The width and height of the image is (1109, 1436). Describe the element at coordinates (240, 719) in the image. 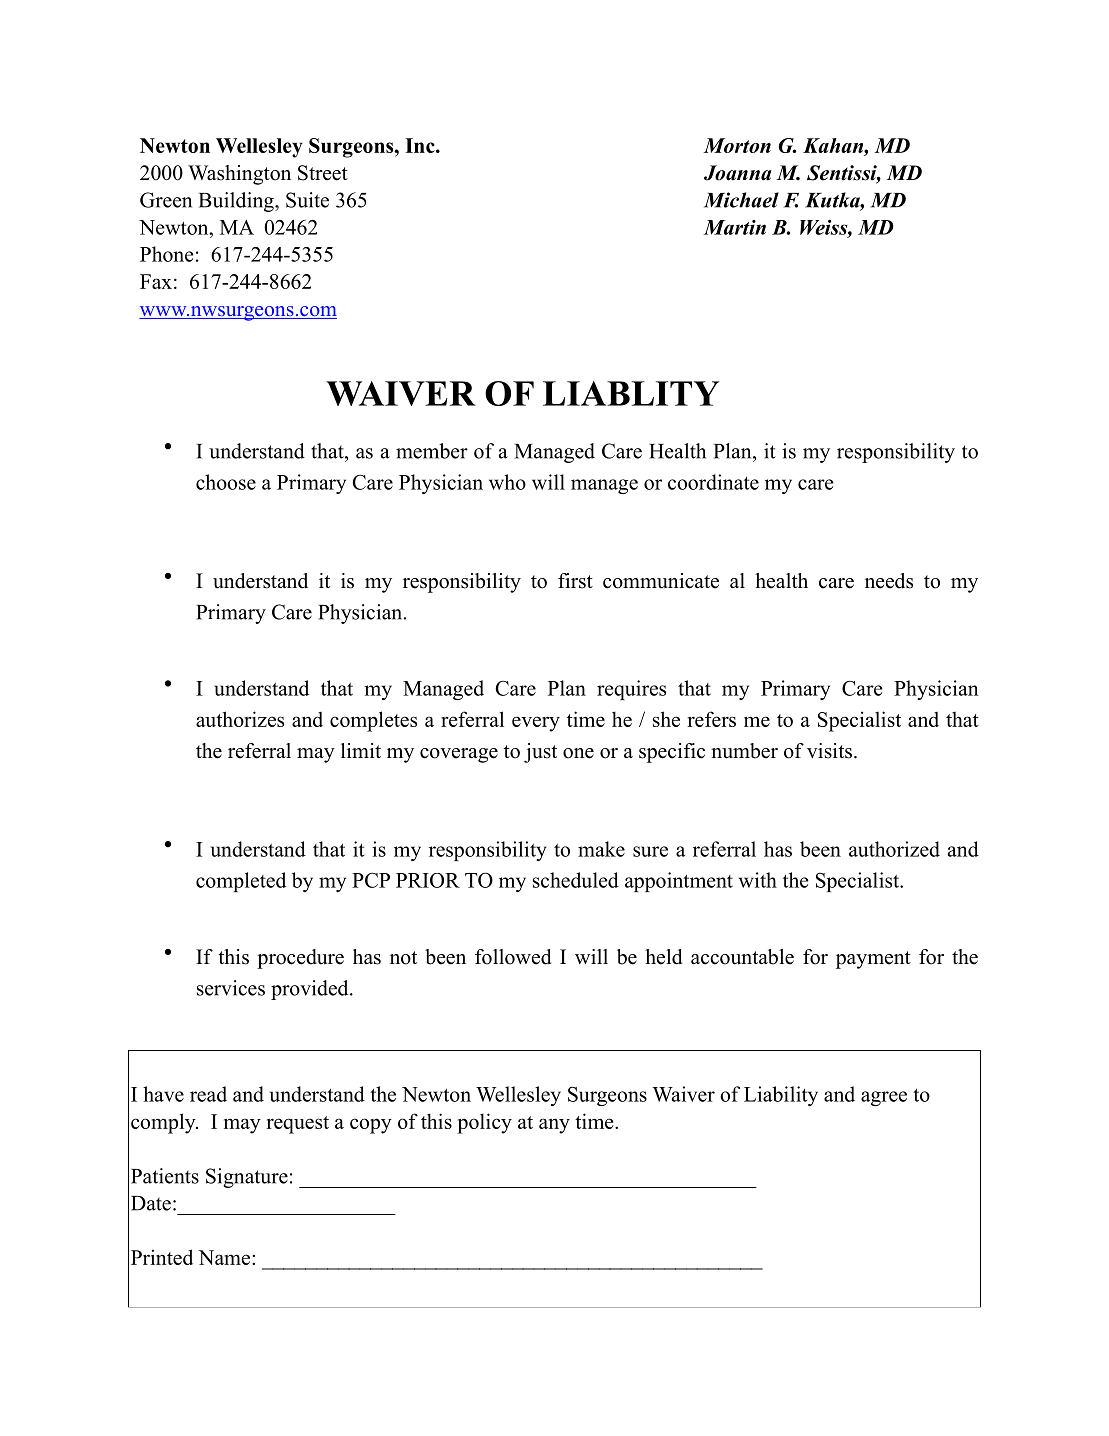

I see `authorizes` at that location.
